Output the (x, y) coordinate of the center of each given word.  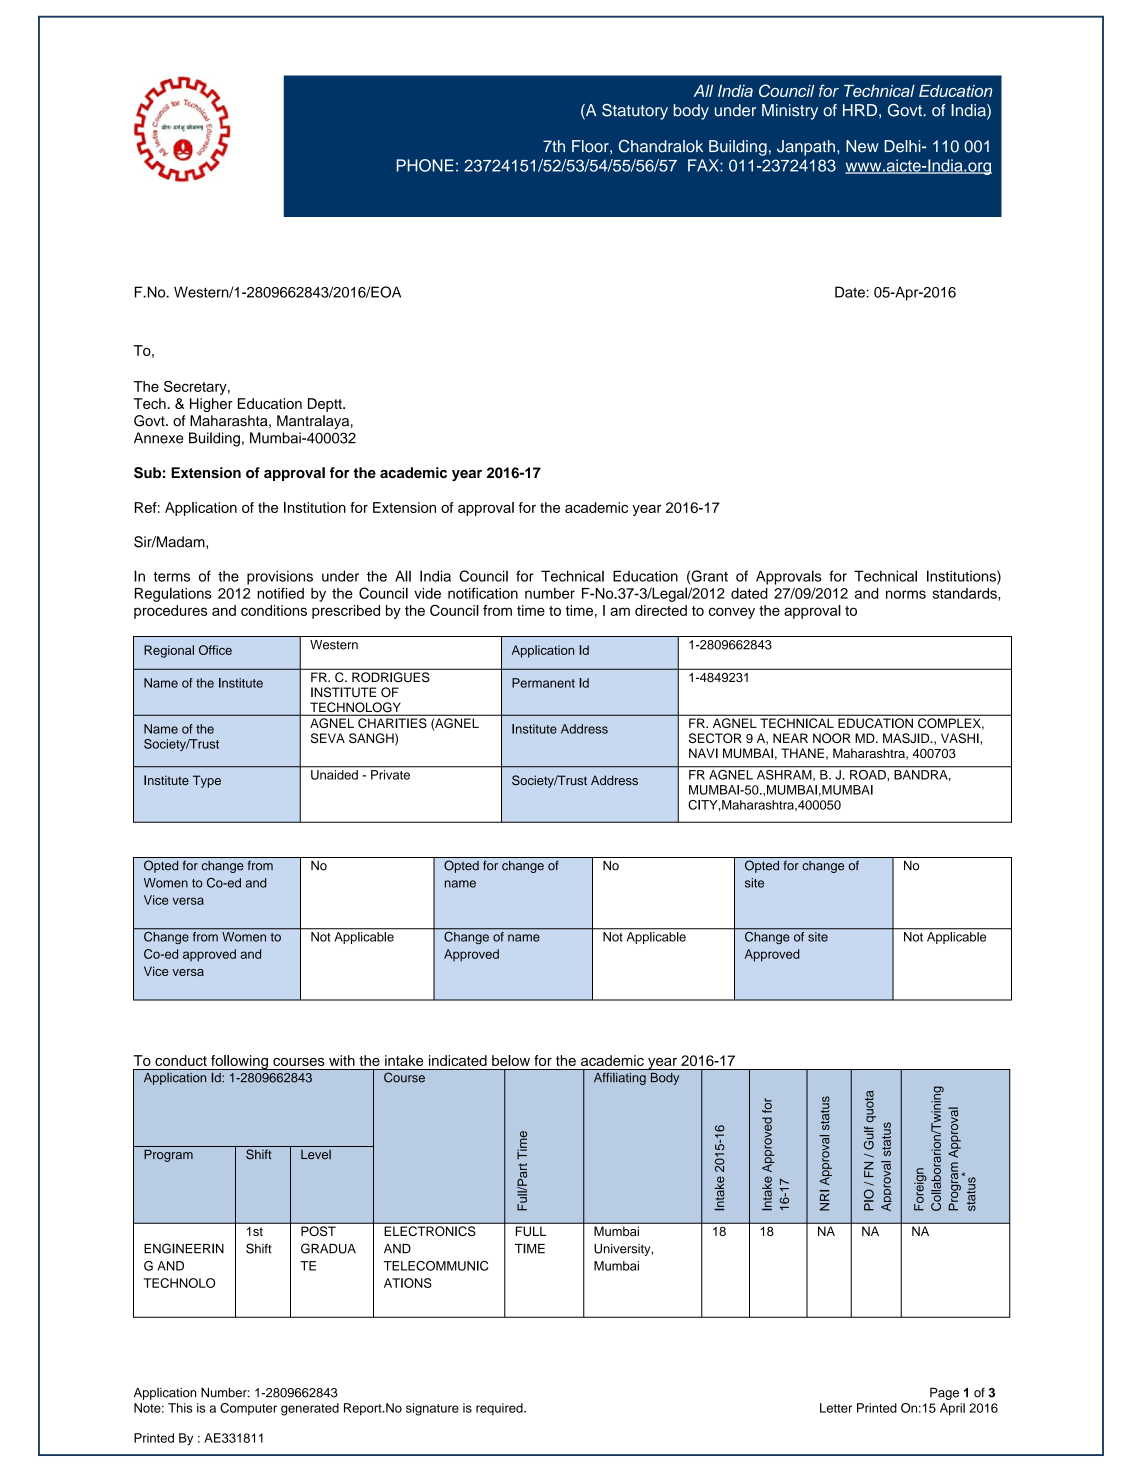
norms (906, 594)
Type (207, 781)
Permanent (543, 683)
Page (944, 1394)
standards (965, 593)
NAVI (703, 753)
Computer (248, 1409)
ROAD (868, 773)
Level (316, 1154)
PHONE (425, 165)
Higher (211, 405)
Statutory (635, 112)
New (862, 146)
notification (483, 593)
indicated (458, 1060)
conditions (274, 610)
